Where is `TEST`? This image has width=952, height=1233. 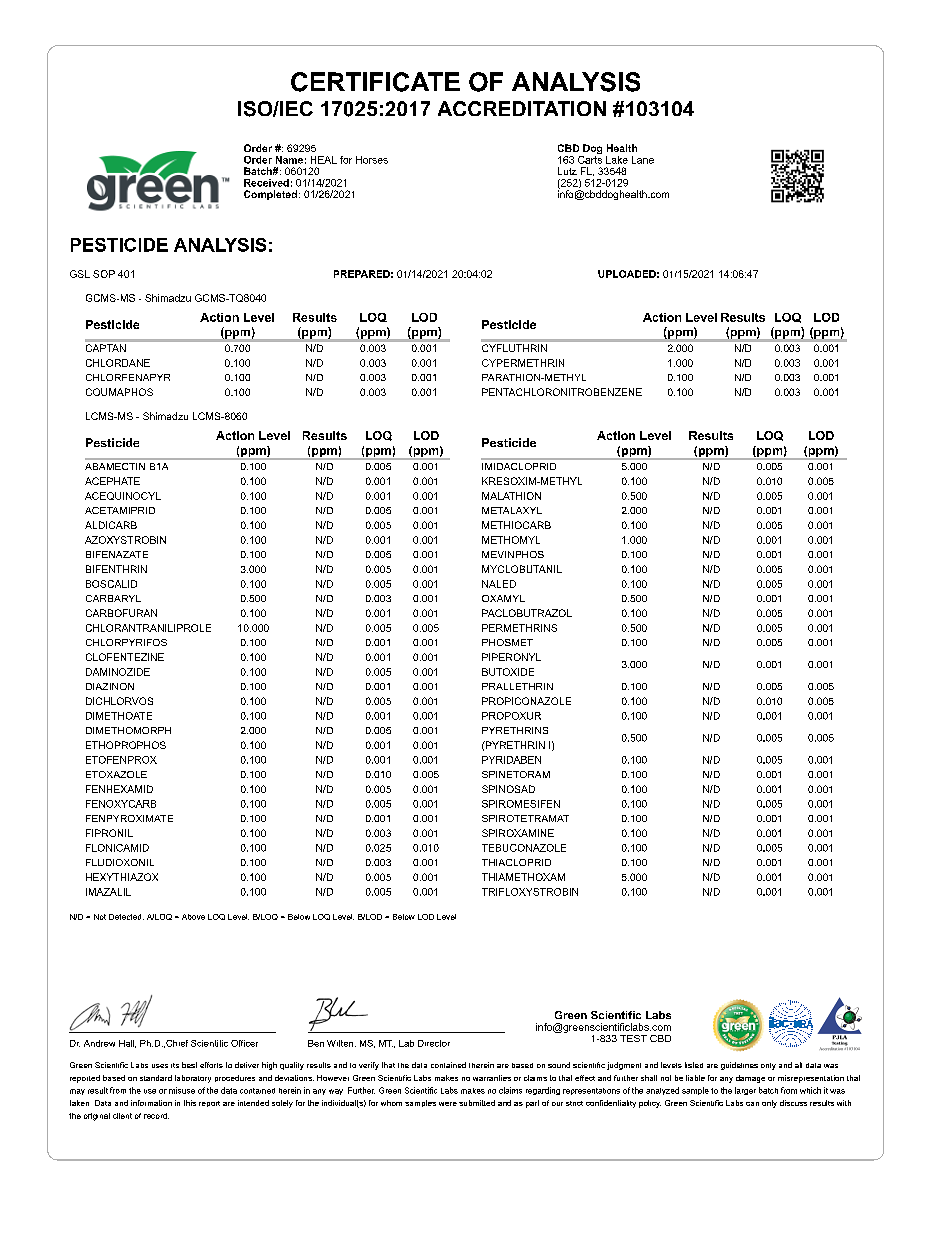
TEST is located at coordinates (633, 1038).
